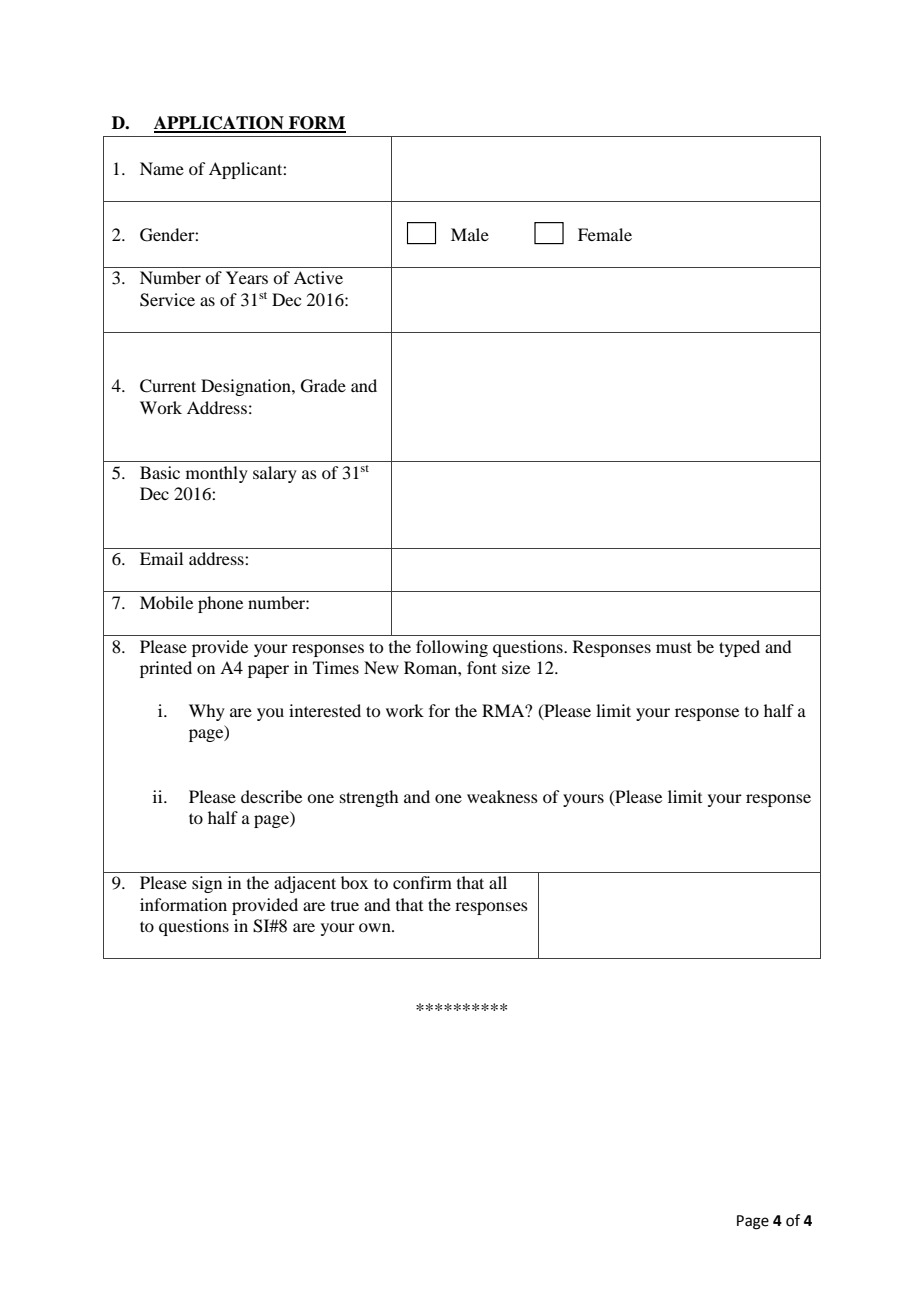 The height and width of the screenshot is (1308, 924). What do you see at coordinates (452, 648) in the screenshot?
I see `following` at bounding box center [452, 648].
